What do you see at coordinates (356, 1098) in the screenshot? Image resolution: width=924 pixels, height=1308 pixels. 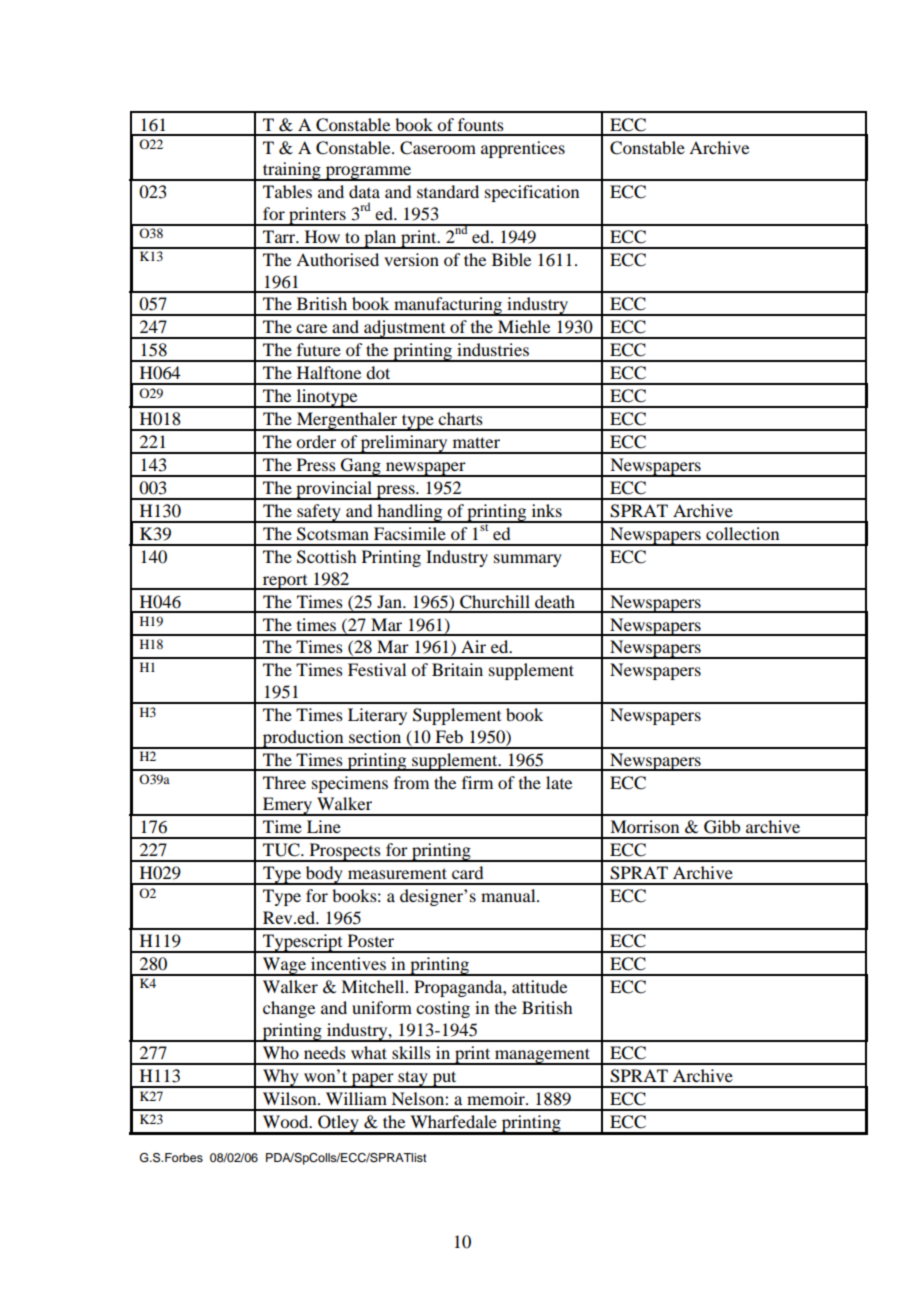 I see `William` at bounding box center [356, 1098].
